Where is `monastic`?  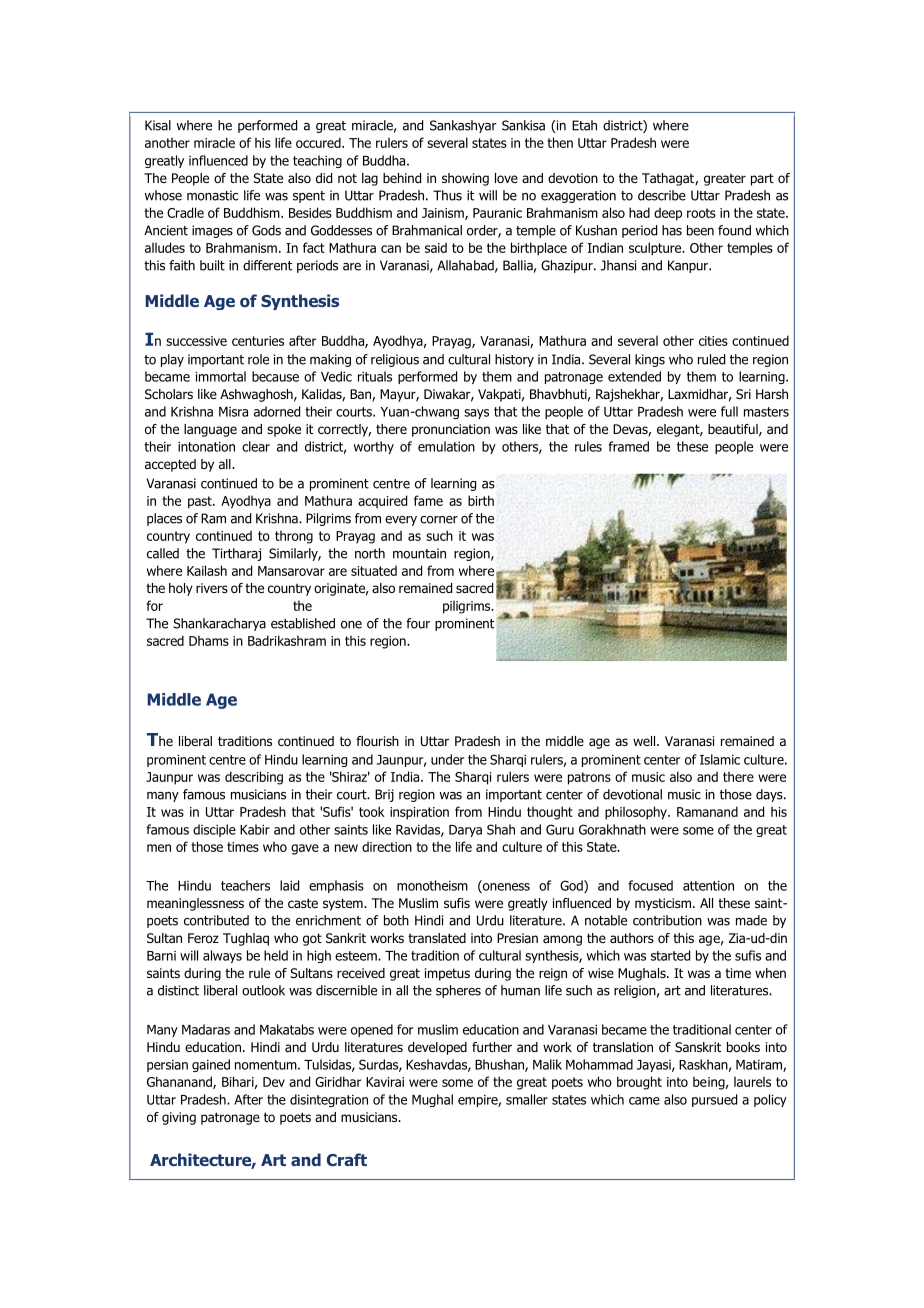 monastic is located at coordinates (212, 195).
